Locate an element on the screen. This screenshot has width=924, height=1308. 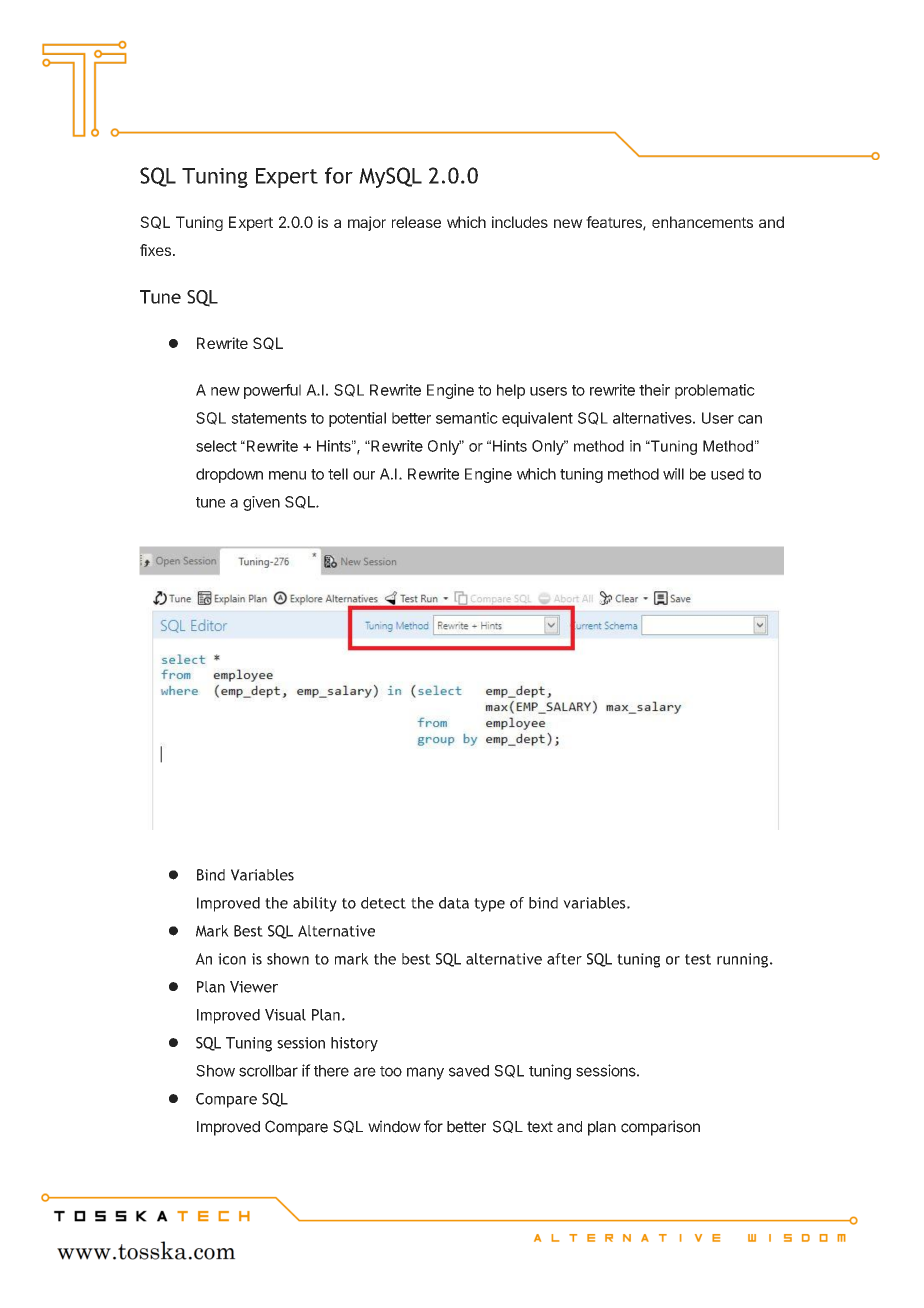
scrollbar is located at coordinates (268, 1071).
